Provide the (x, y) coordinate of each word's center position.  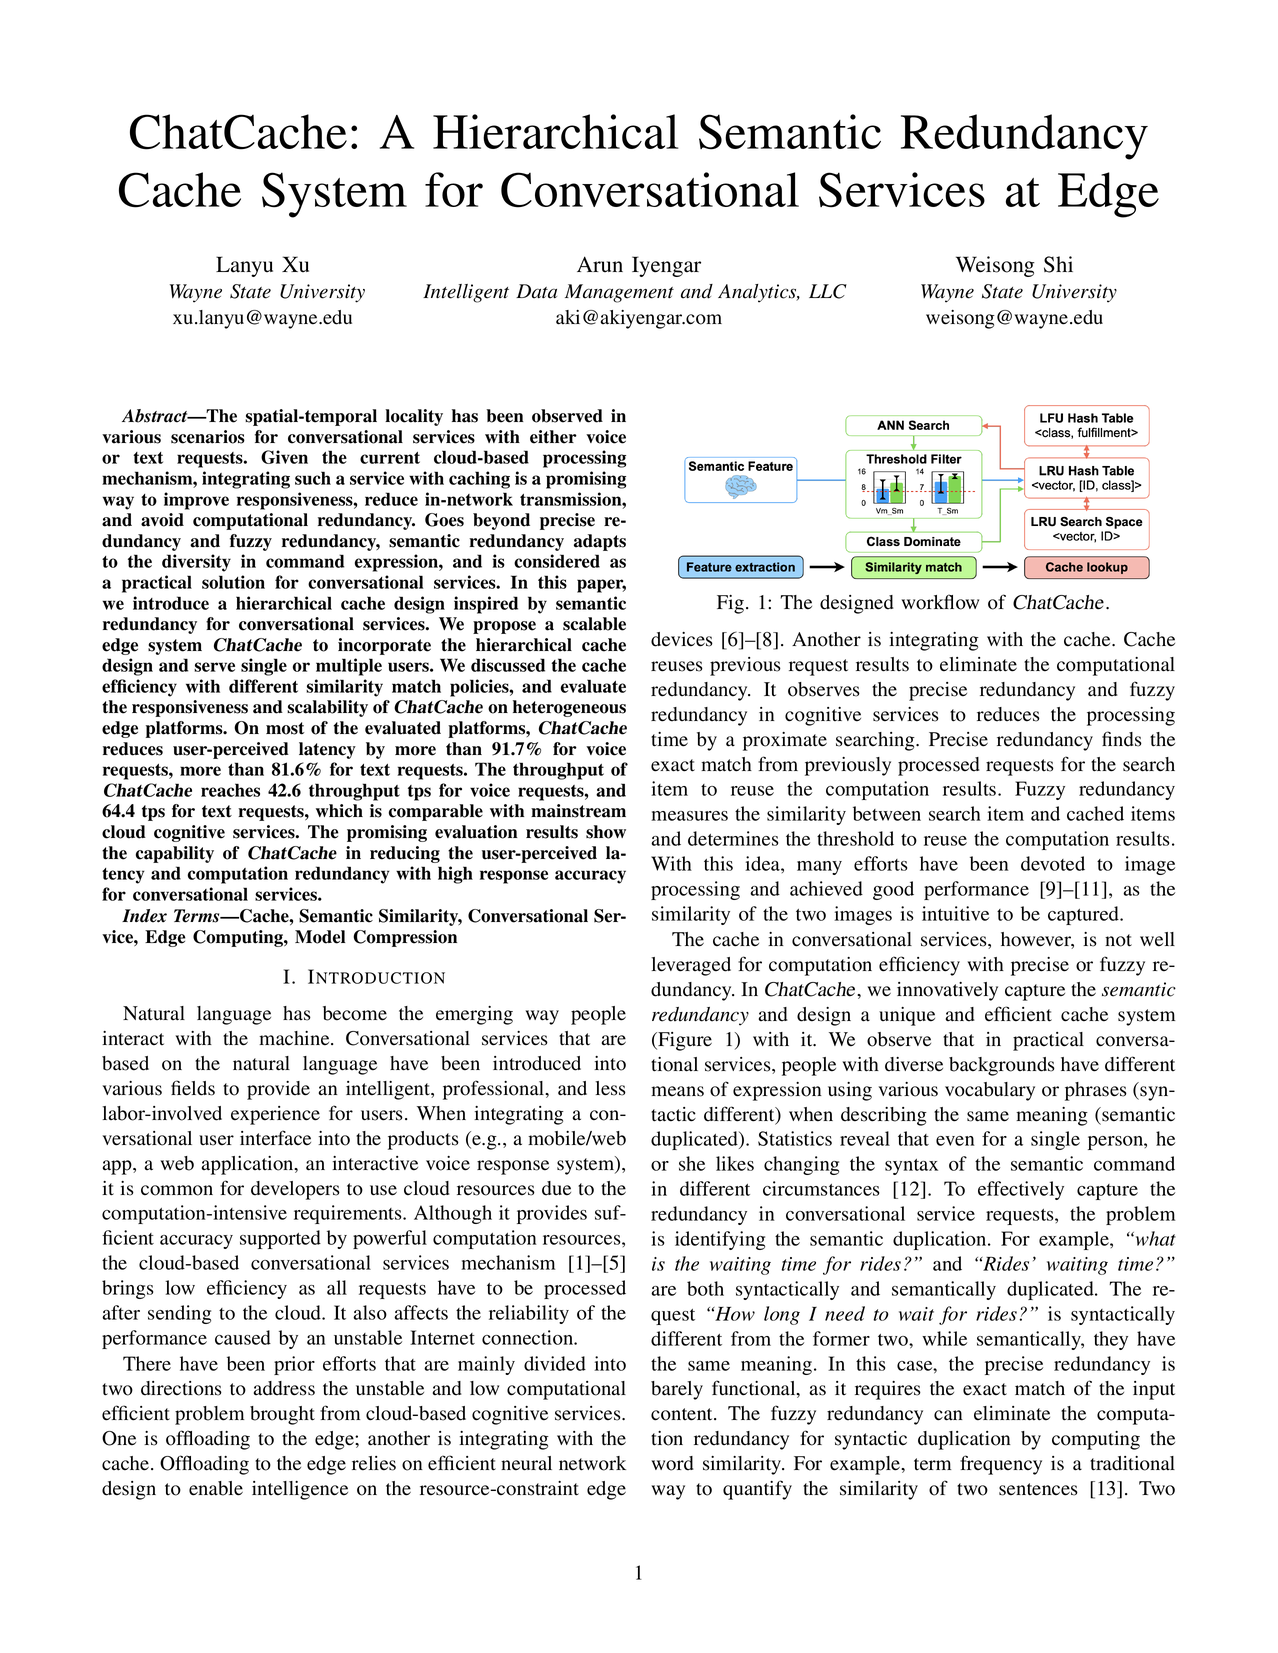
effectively (1021, 1190)
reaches (230, 790)
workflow (940, 602)
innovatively (947, 991)
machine (295, 1038)
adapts (600, 542)
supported (280, 1239)
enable (216, 1488)
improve (196, 501)
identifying (720, 1240)
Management (619, 293)
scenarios (208, 437)
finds (1122, 739)
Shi (1058, 264)
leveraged (691, 966)
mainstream (578, 811)
